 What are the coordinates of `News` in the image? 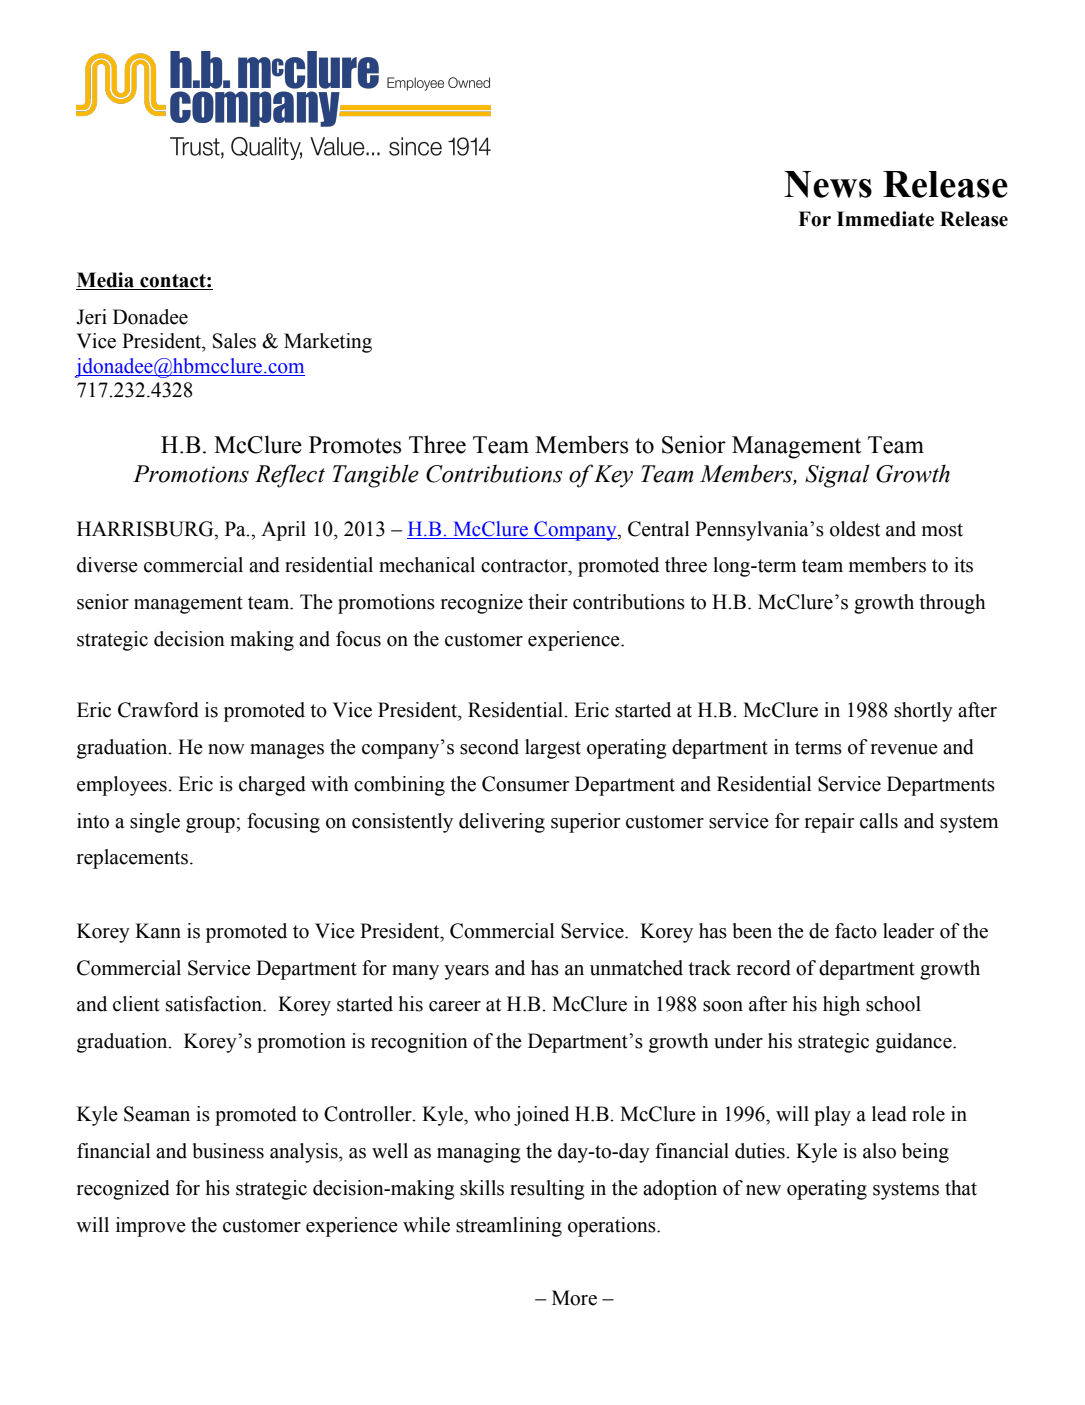 It's located at (828, 184).
